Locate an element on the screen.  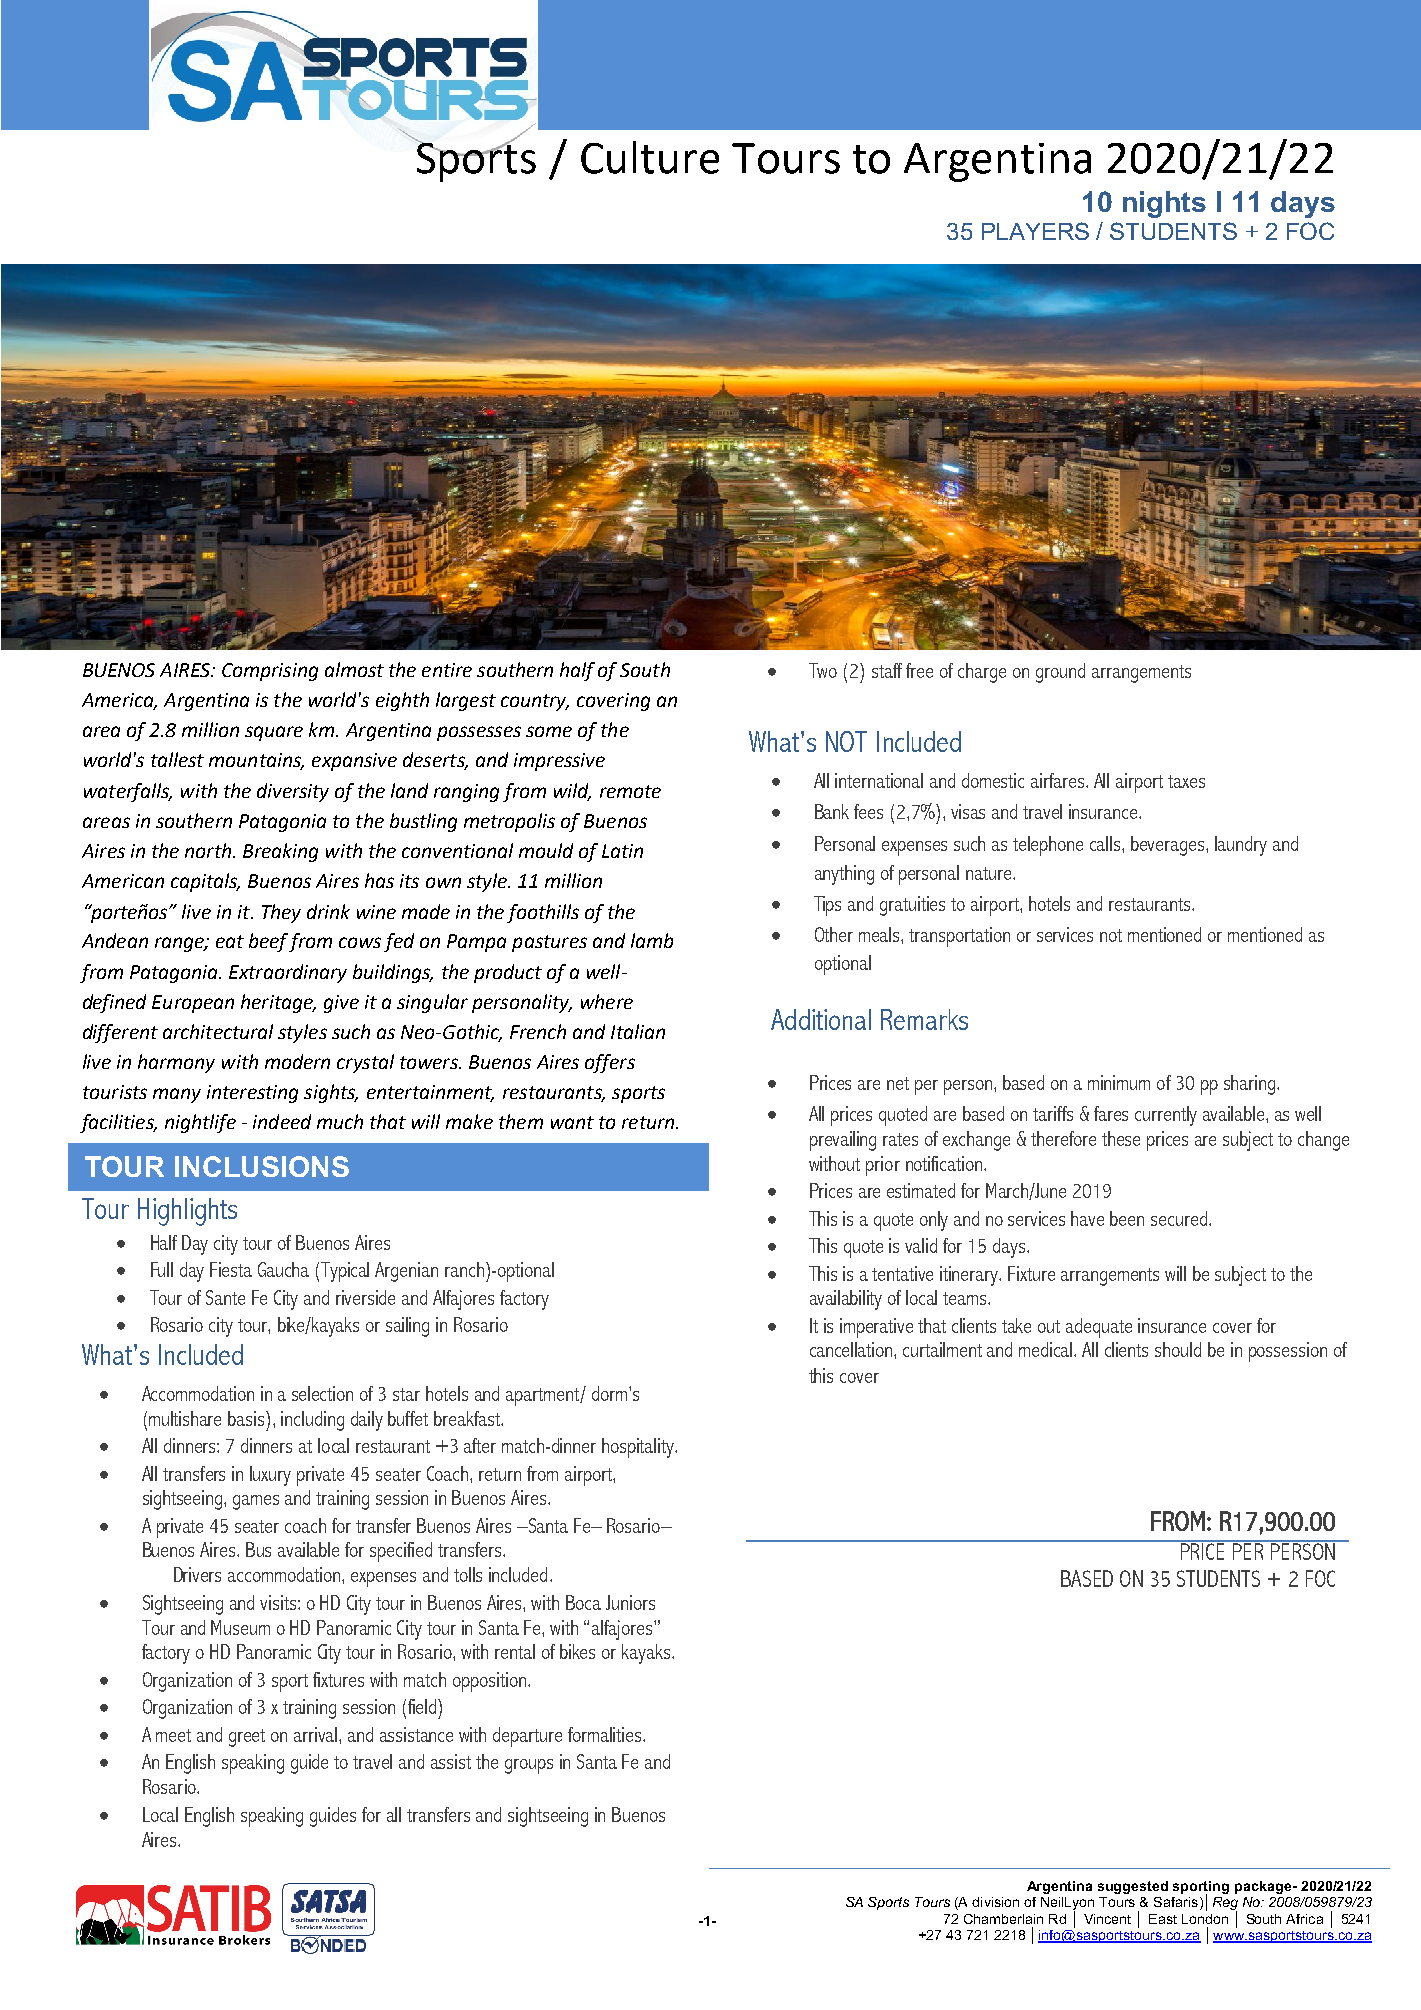
Italian is located at coordinates (638, 1031).
